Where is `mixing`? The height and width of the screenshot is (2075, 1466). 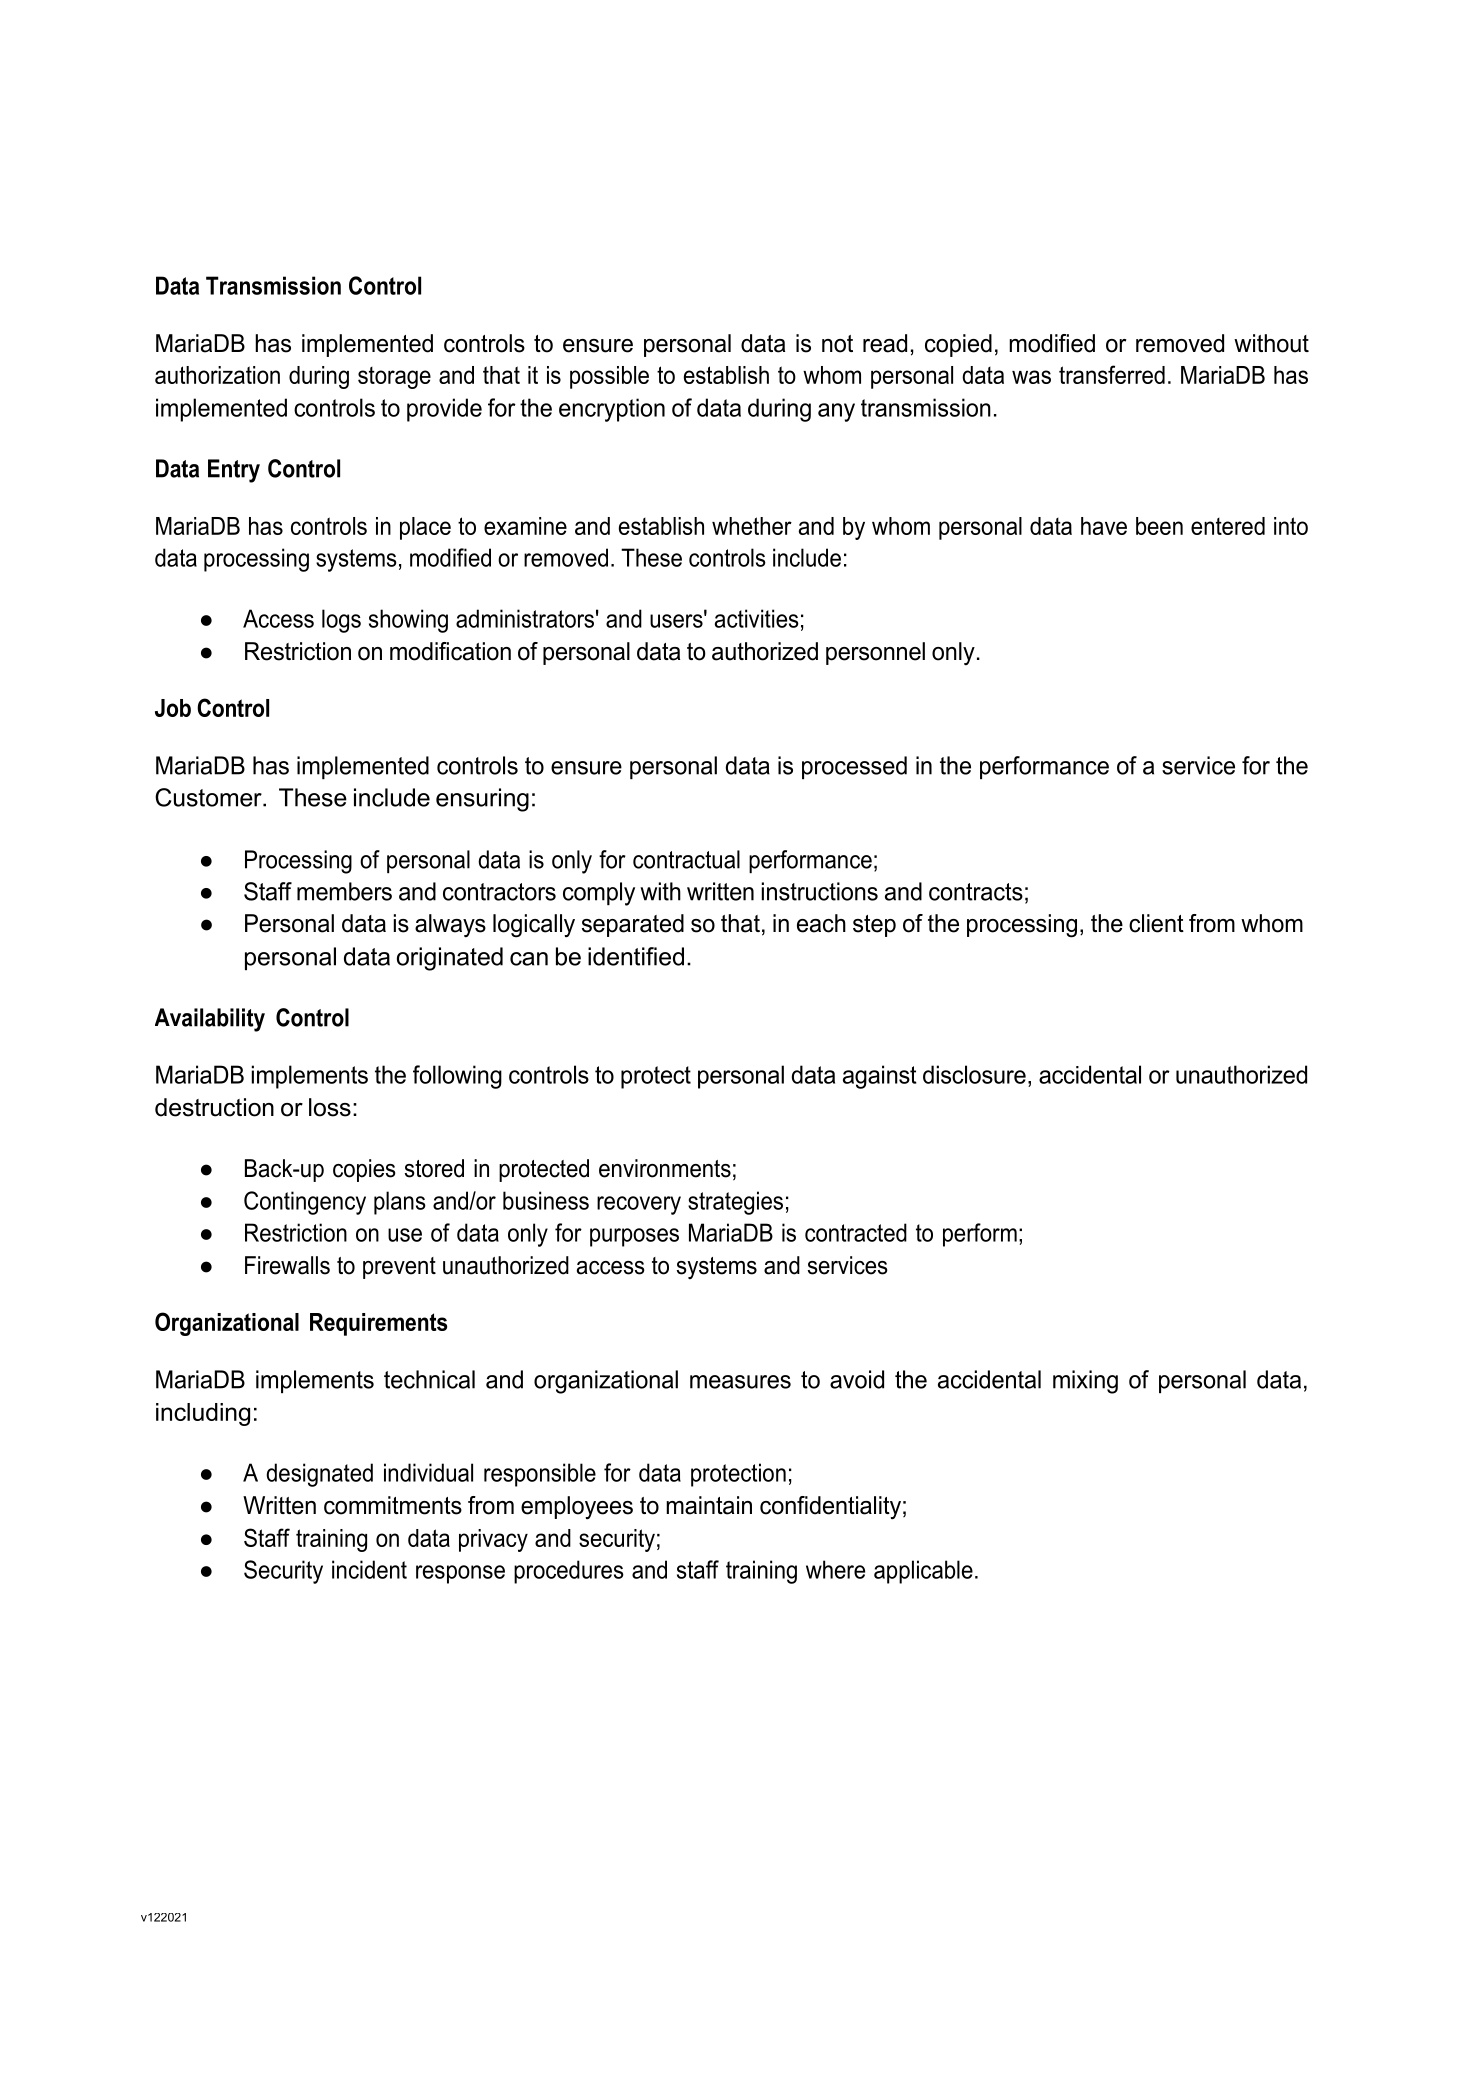 mixing is located at coordinates (1085, 1382).
